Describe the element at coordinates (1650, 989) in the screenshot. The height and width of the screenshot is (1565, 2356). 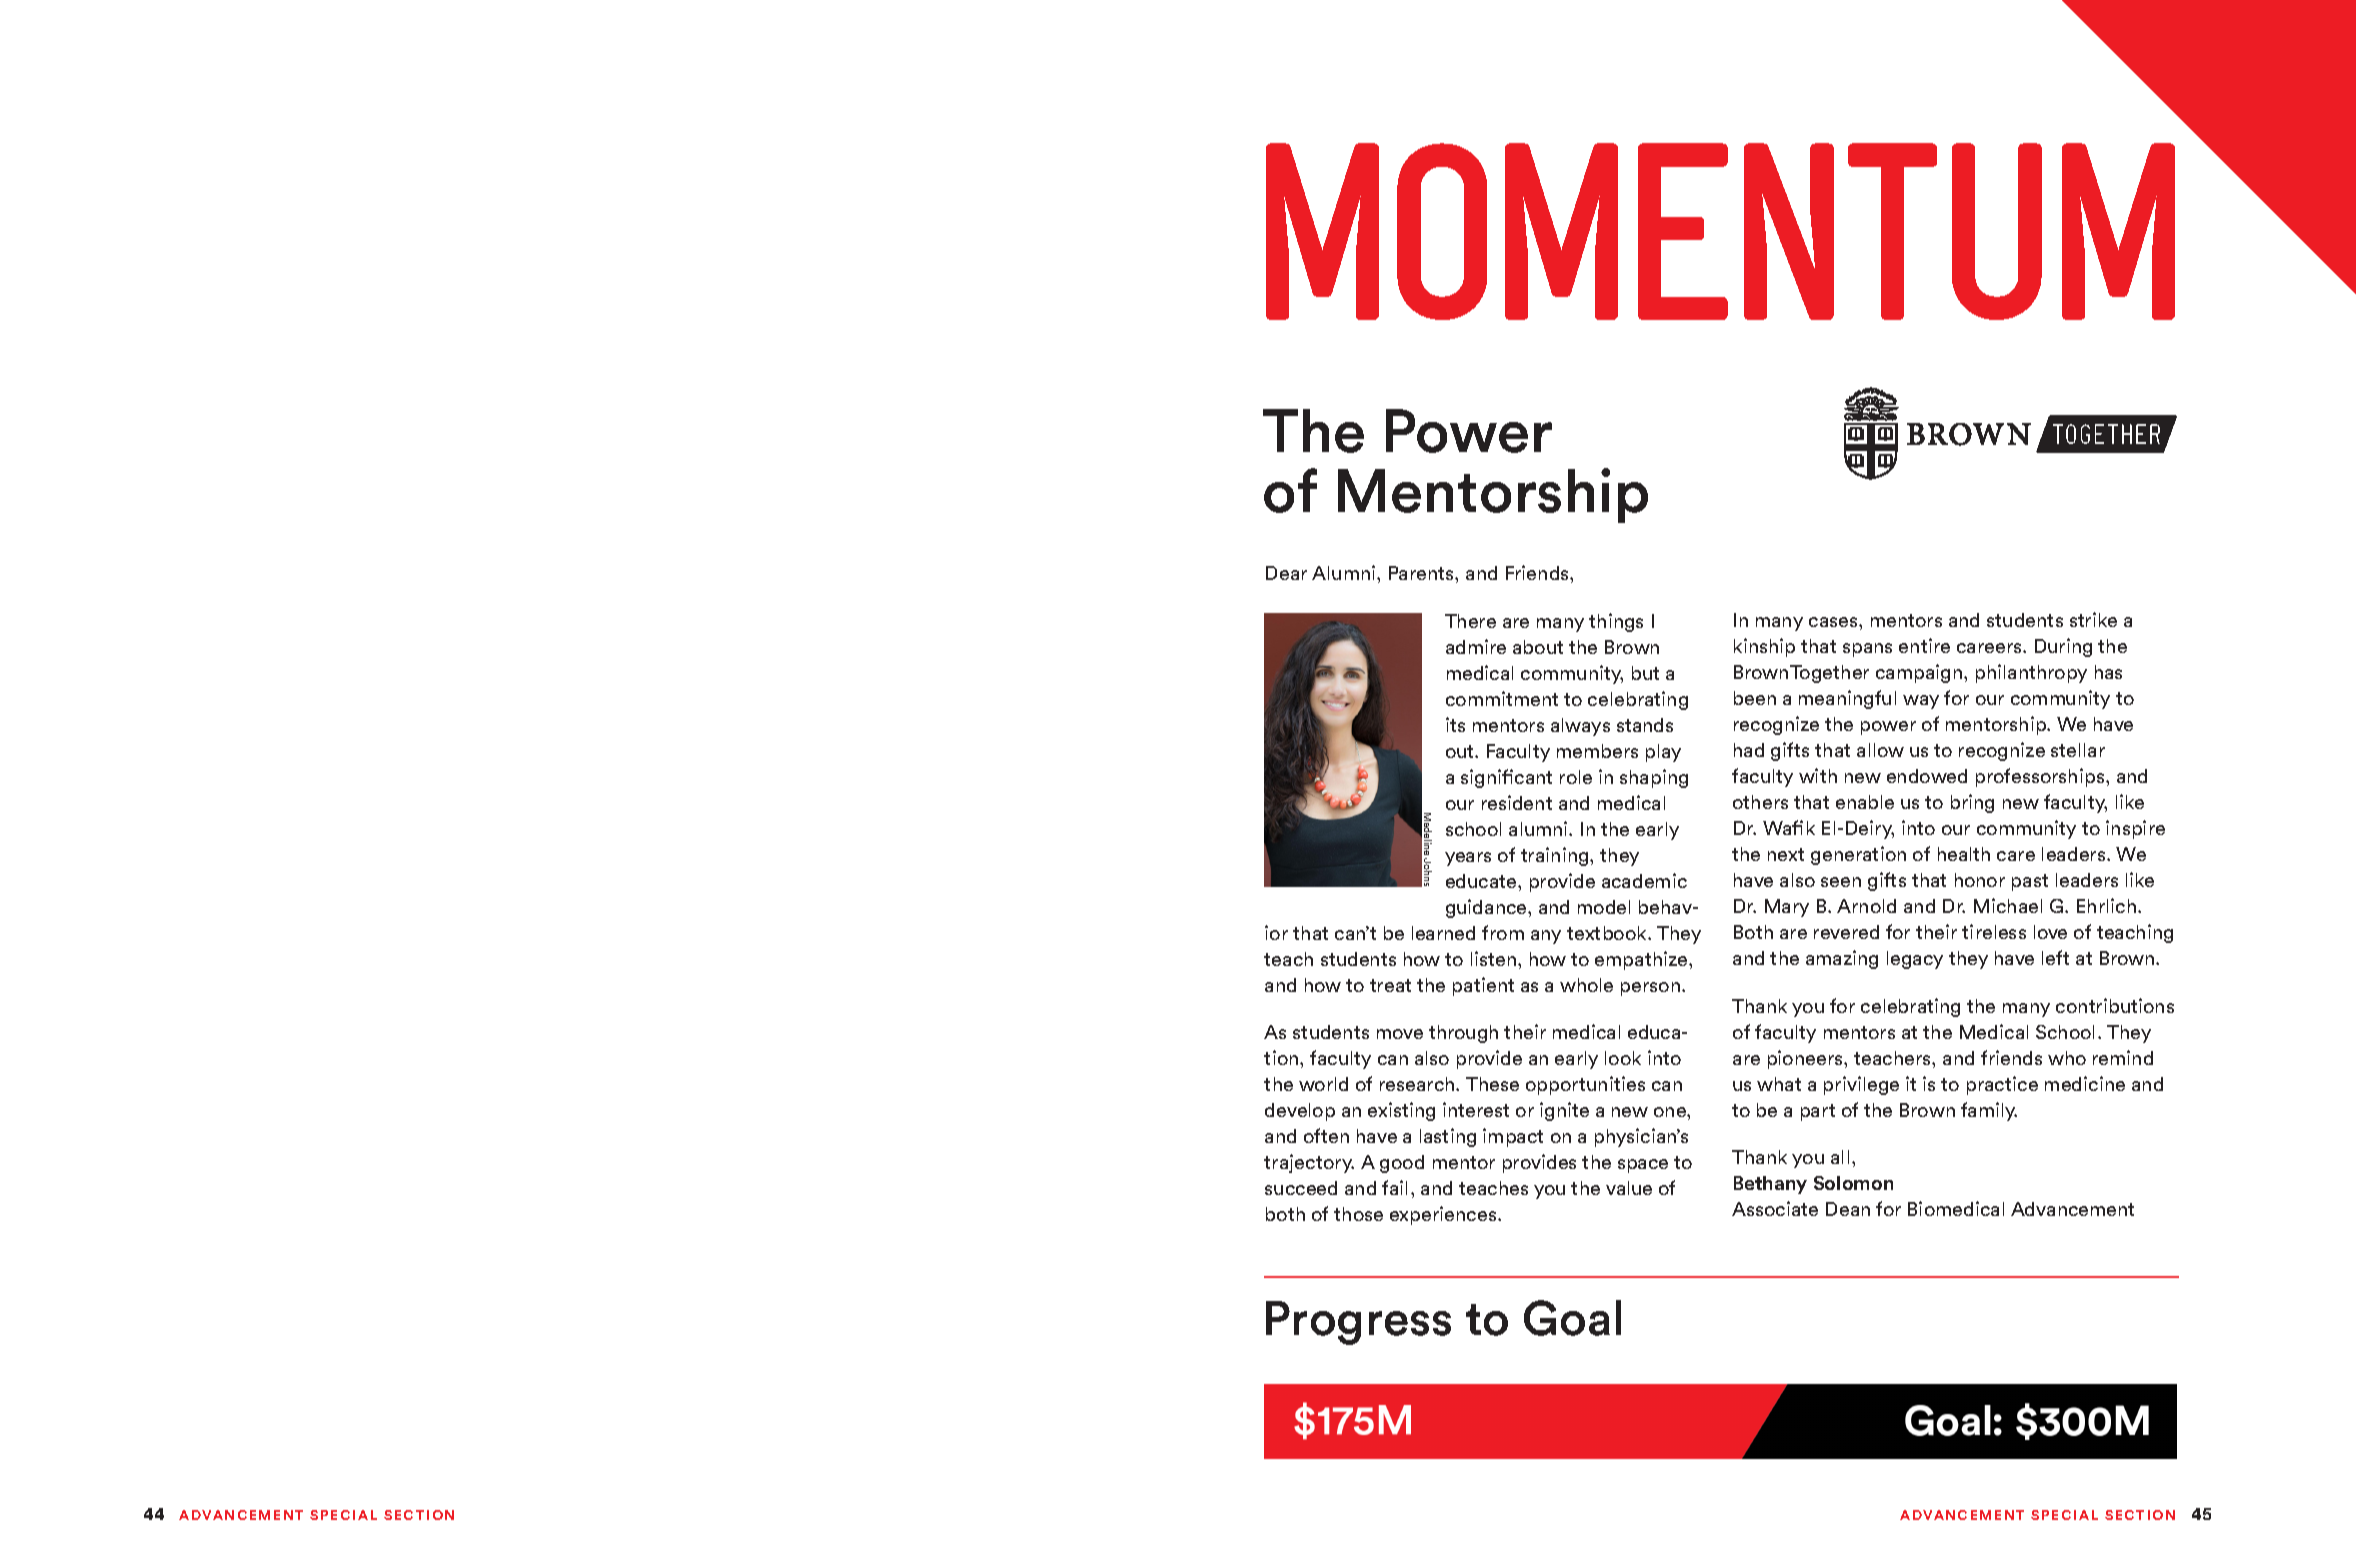
I see `person` at that location.
